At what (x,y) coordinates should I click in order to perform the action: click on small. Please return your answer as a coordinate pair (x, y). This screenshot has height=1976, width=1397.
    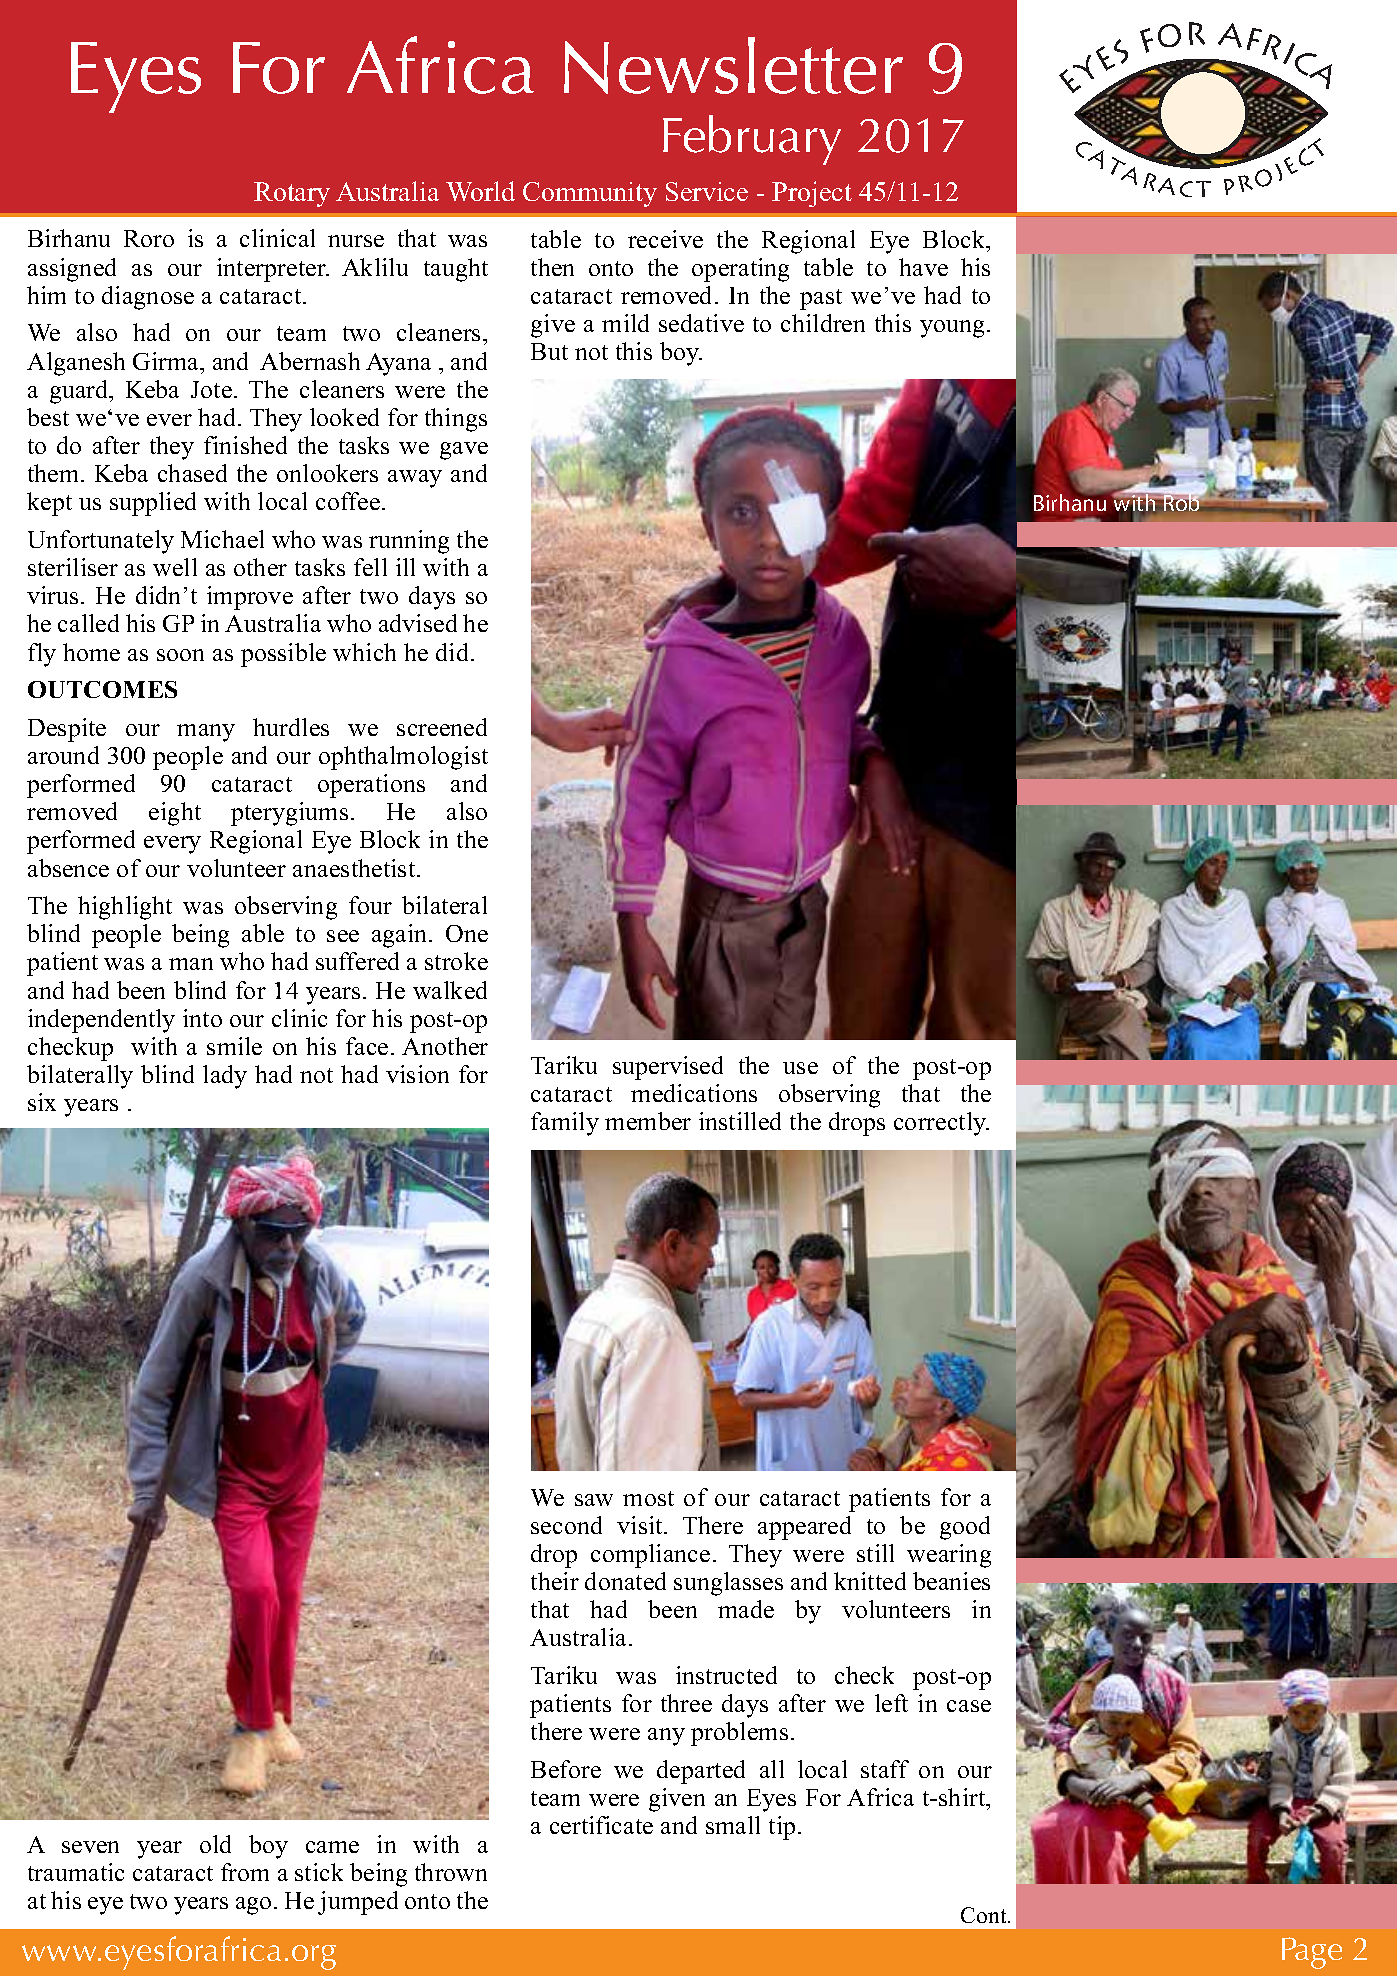
    Looking at the image, I should click on (733, 1825).
